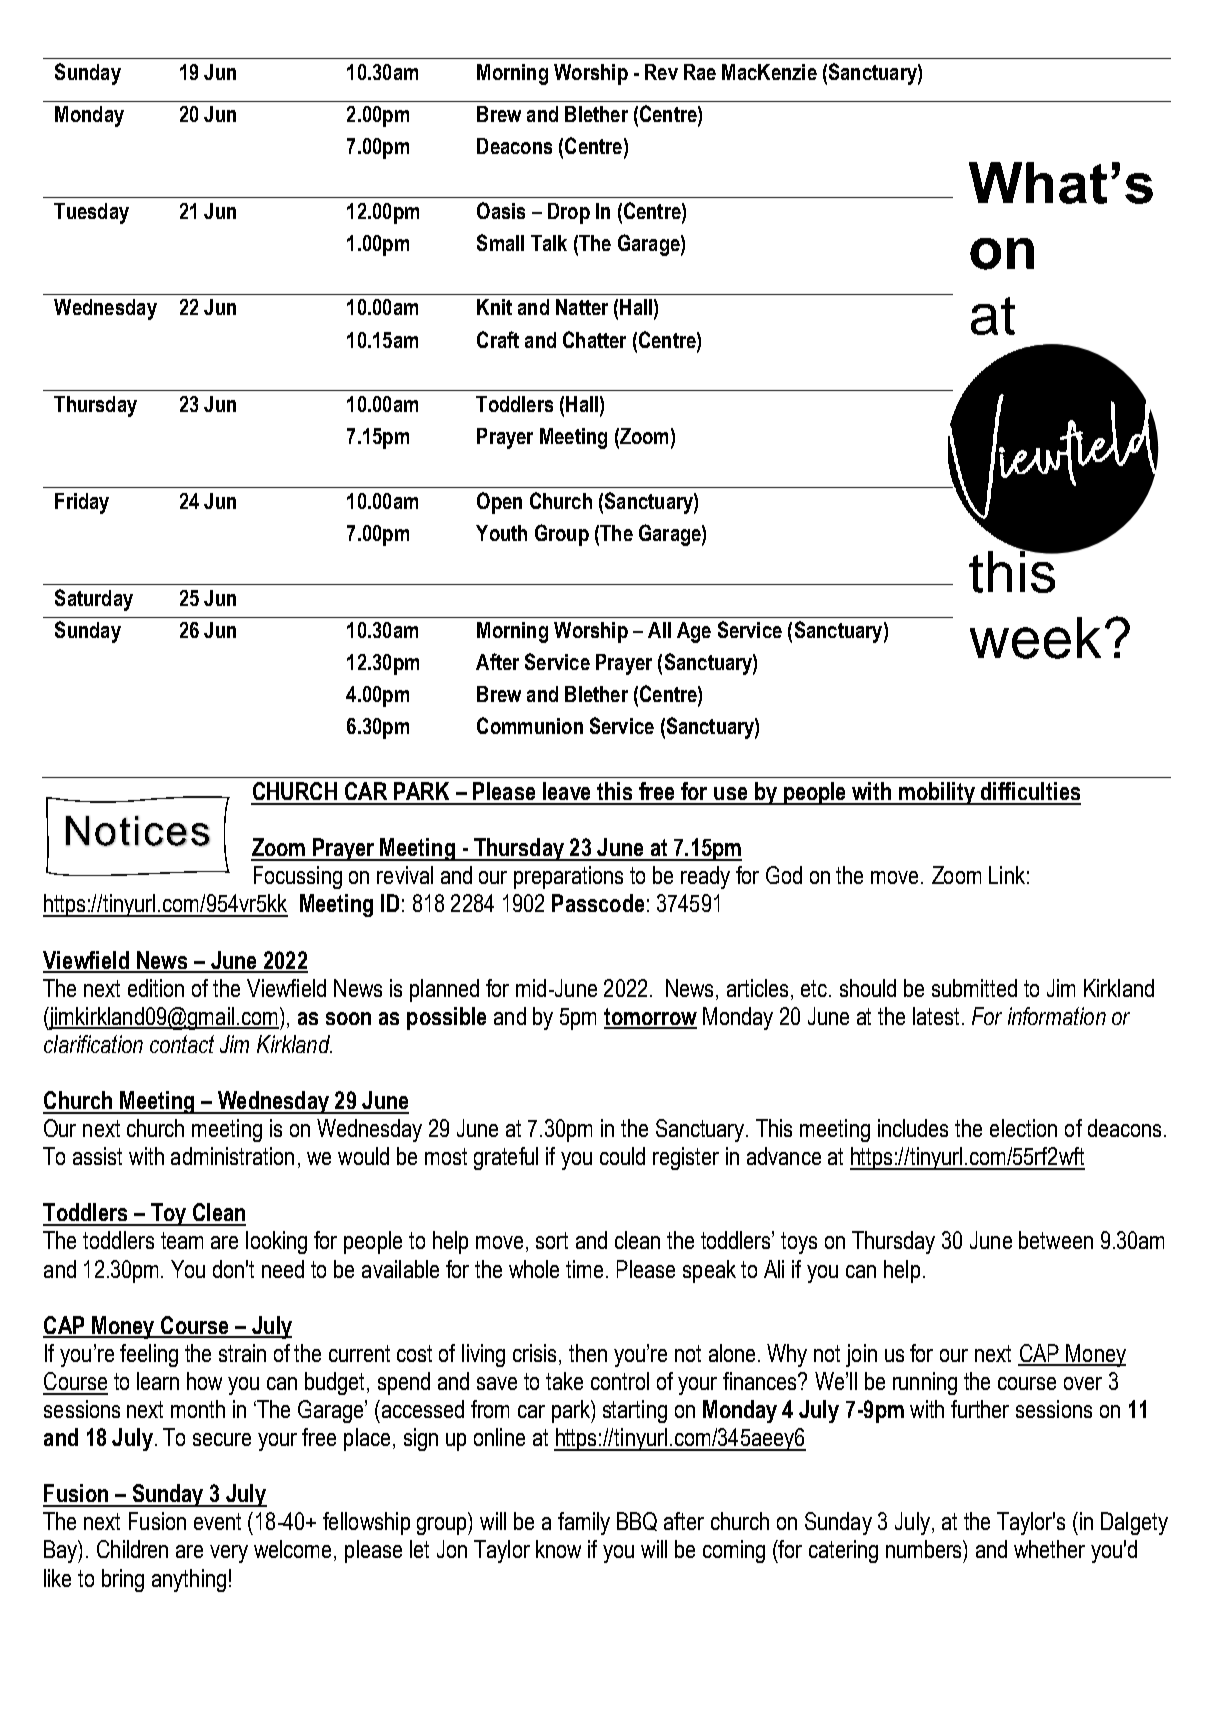 This document has height=1717, width=1214. What do you see at coordinates (138, 831) in the document?
I see `Notices` at bounding box center [138, 831].
